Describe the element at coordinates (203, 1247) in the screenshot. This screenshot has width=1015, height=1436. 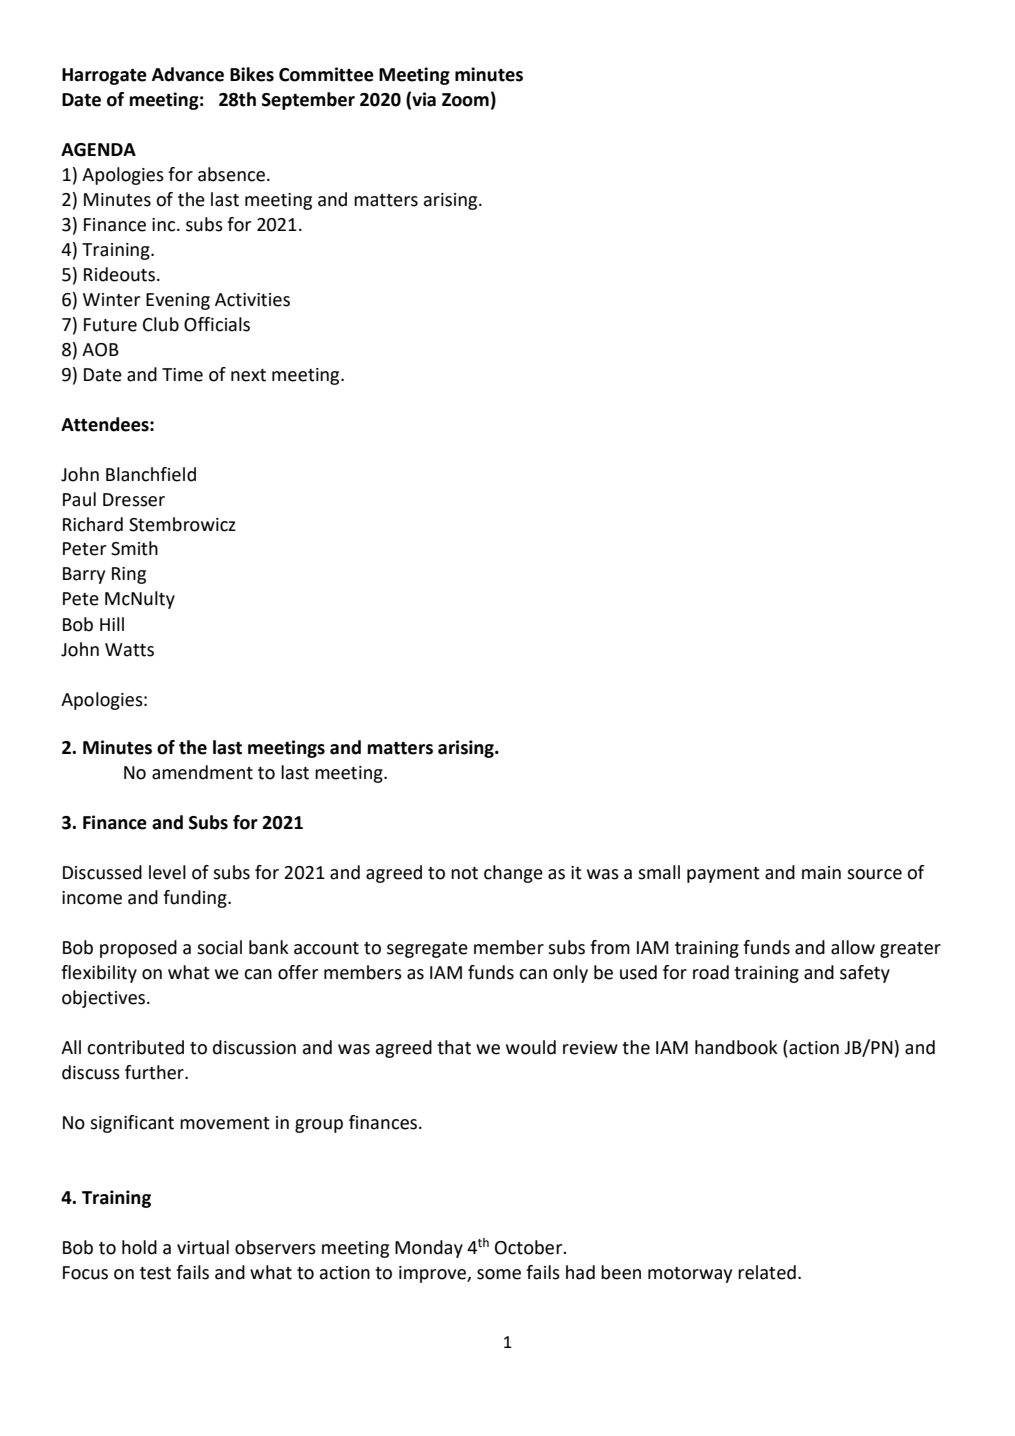
I see `virtual` at that location.
